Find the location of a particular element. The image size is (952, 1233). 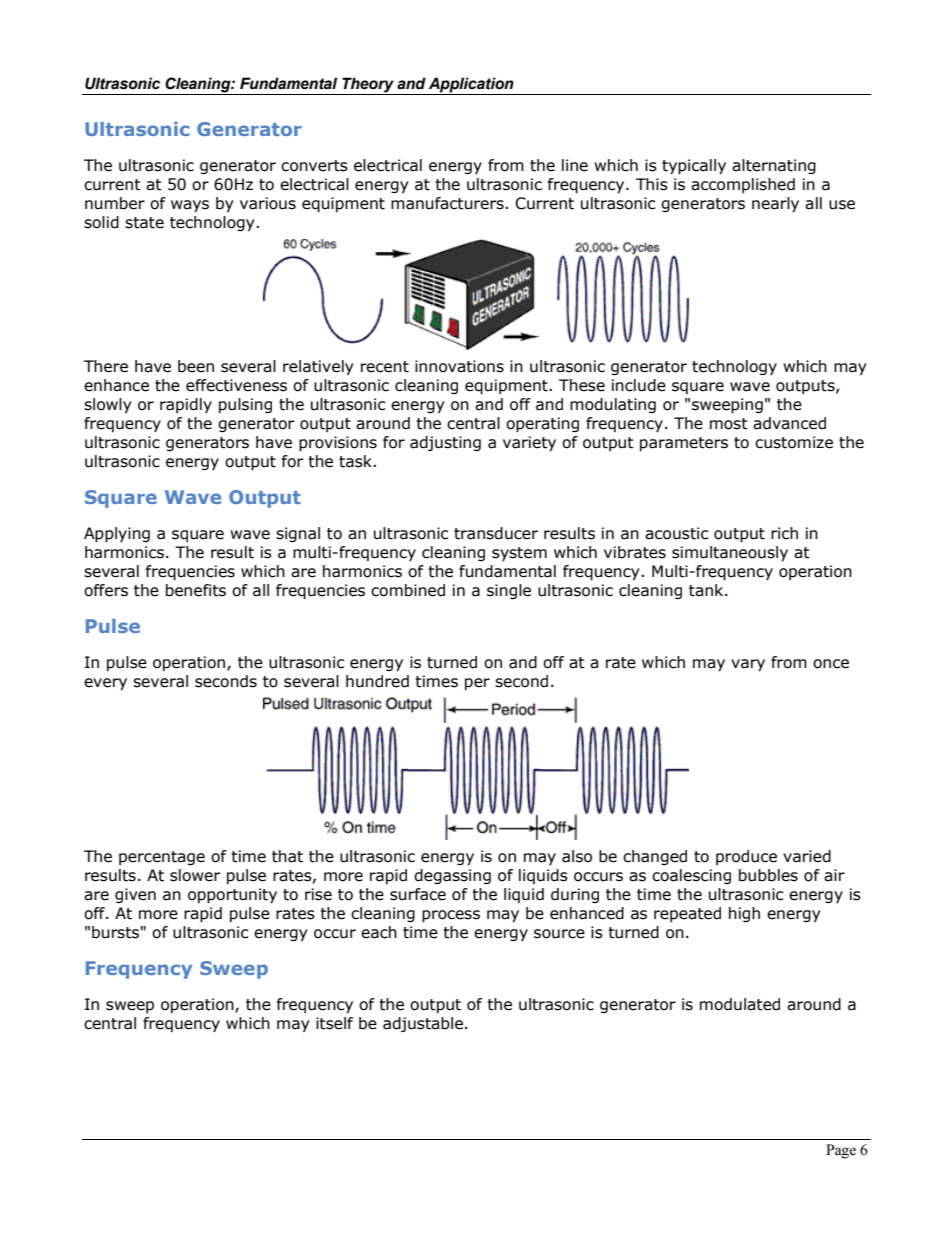

produce is located at coordinates (746, 857).
